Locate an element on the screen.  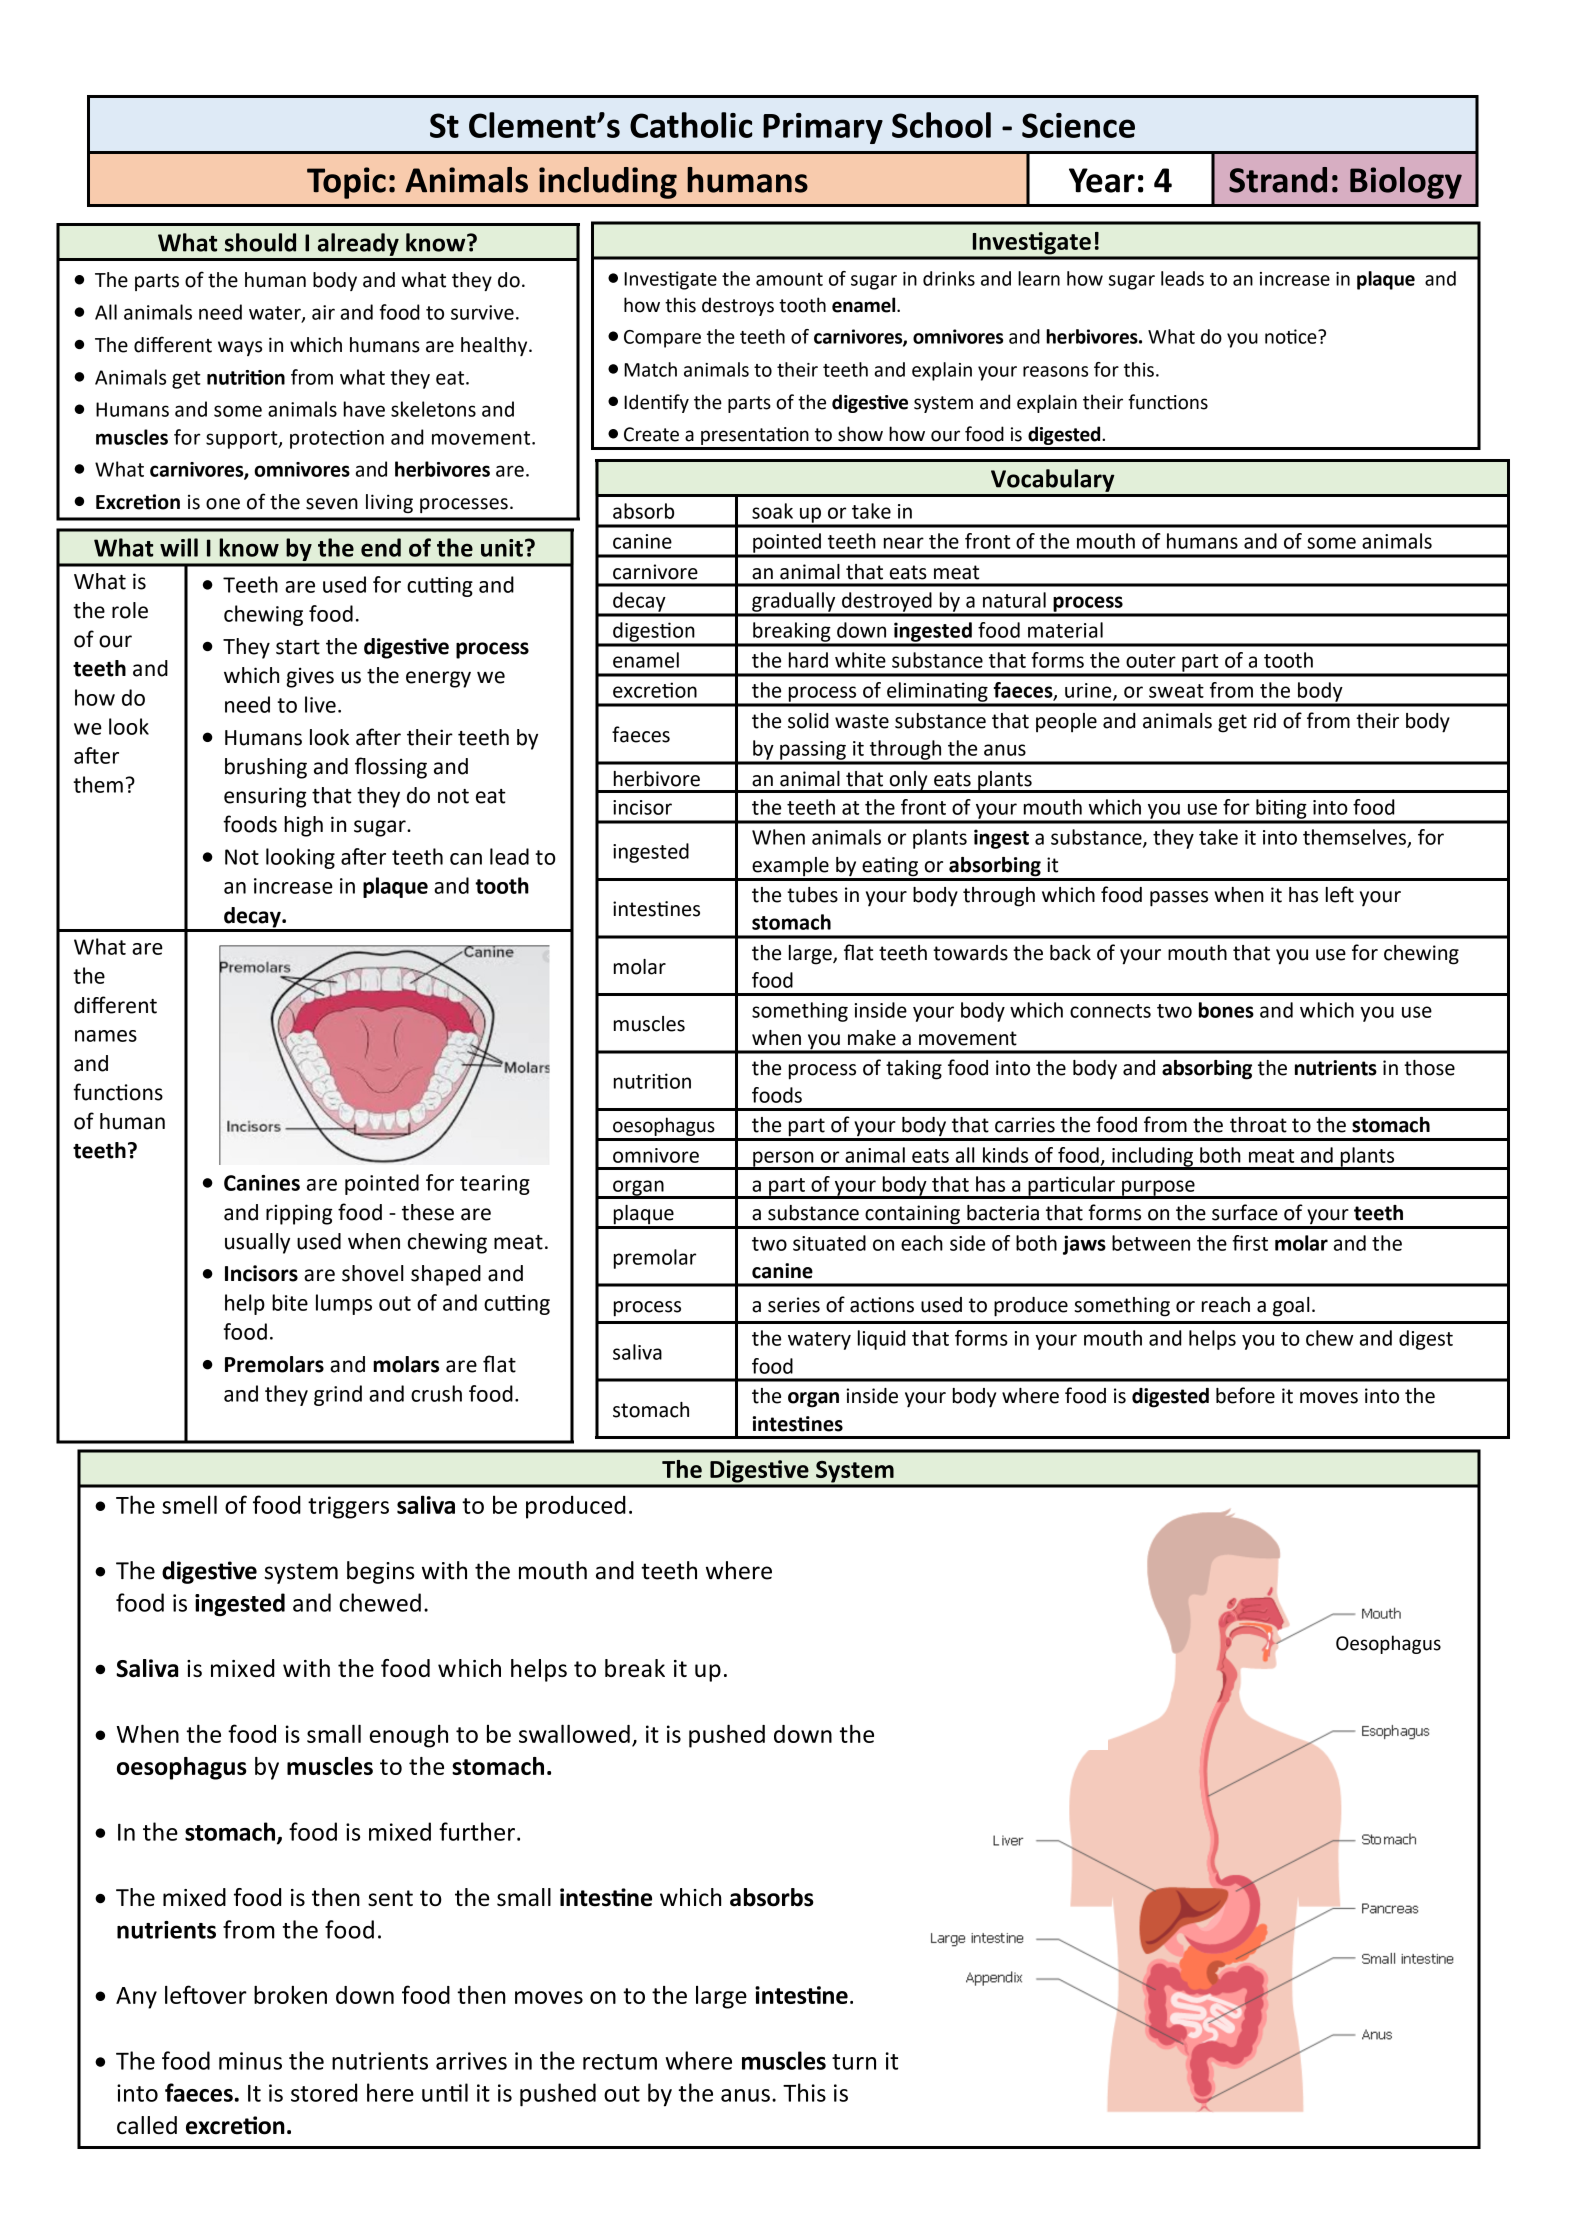
turn is located at coordinates (854, 2062).
